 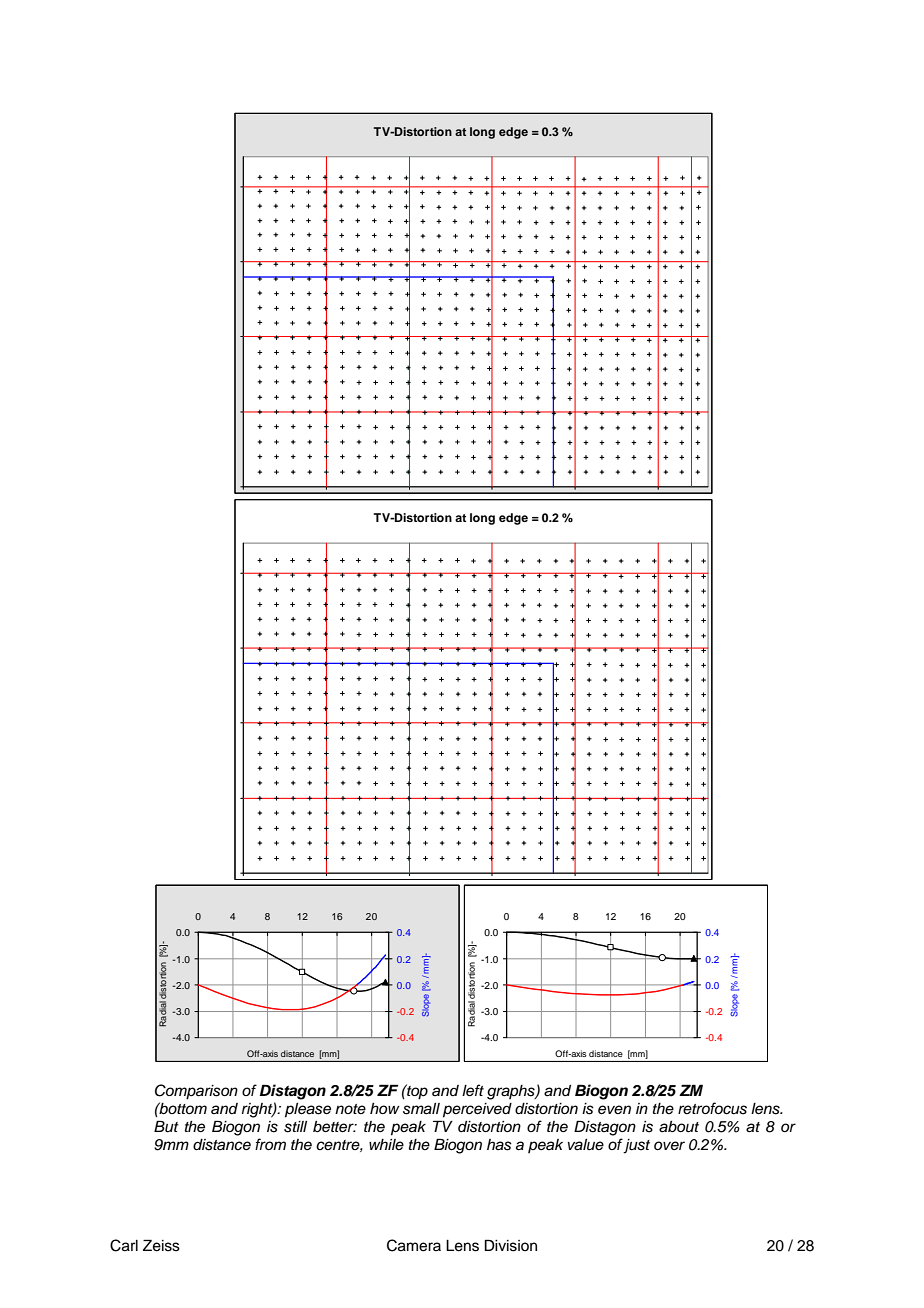 I want to click on just, so click(x=635, y=1146).
